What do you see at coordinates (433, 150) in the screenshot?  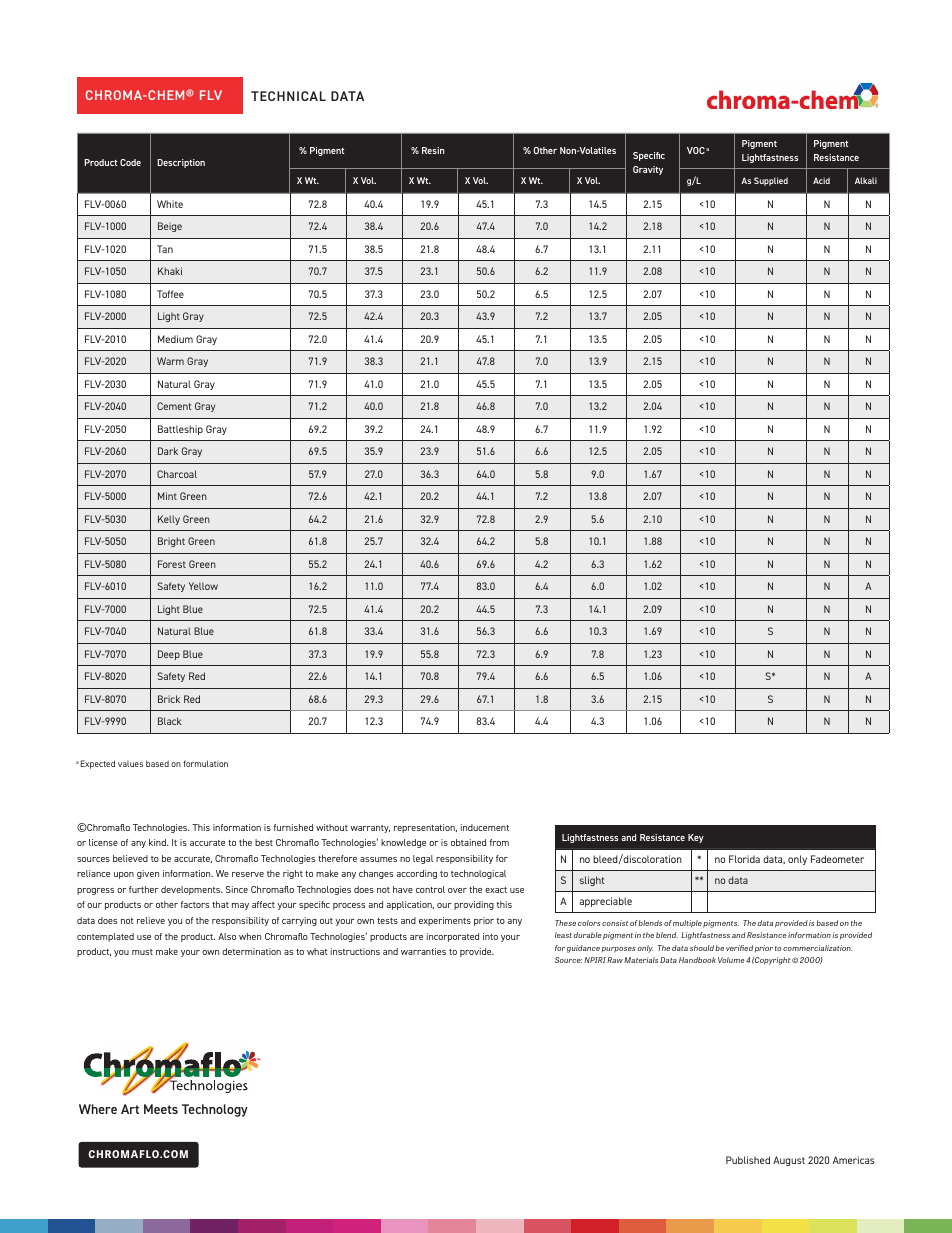 I see `Resin` at bounding box center [433, 150].
